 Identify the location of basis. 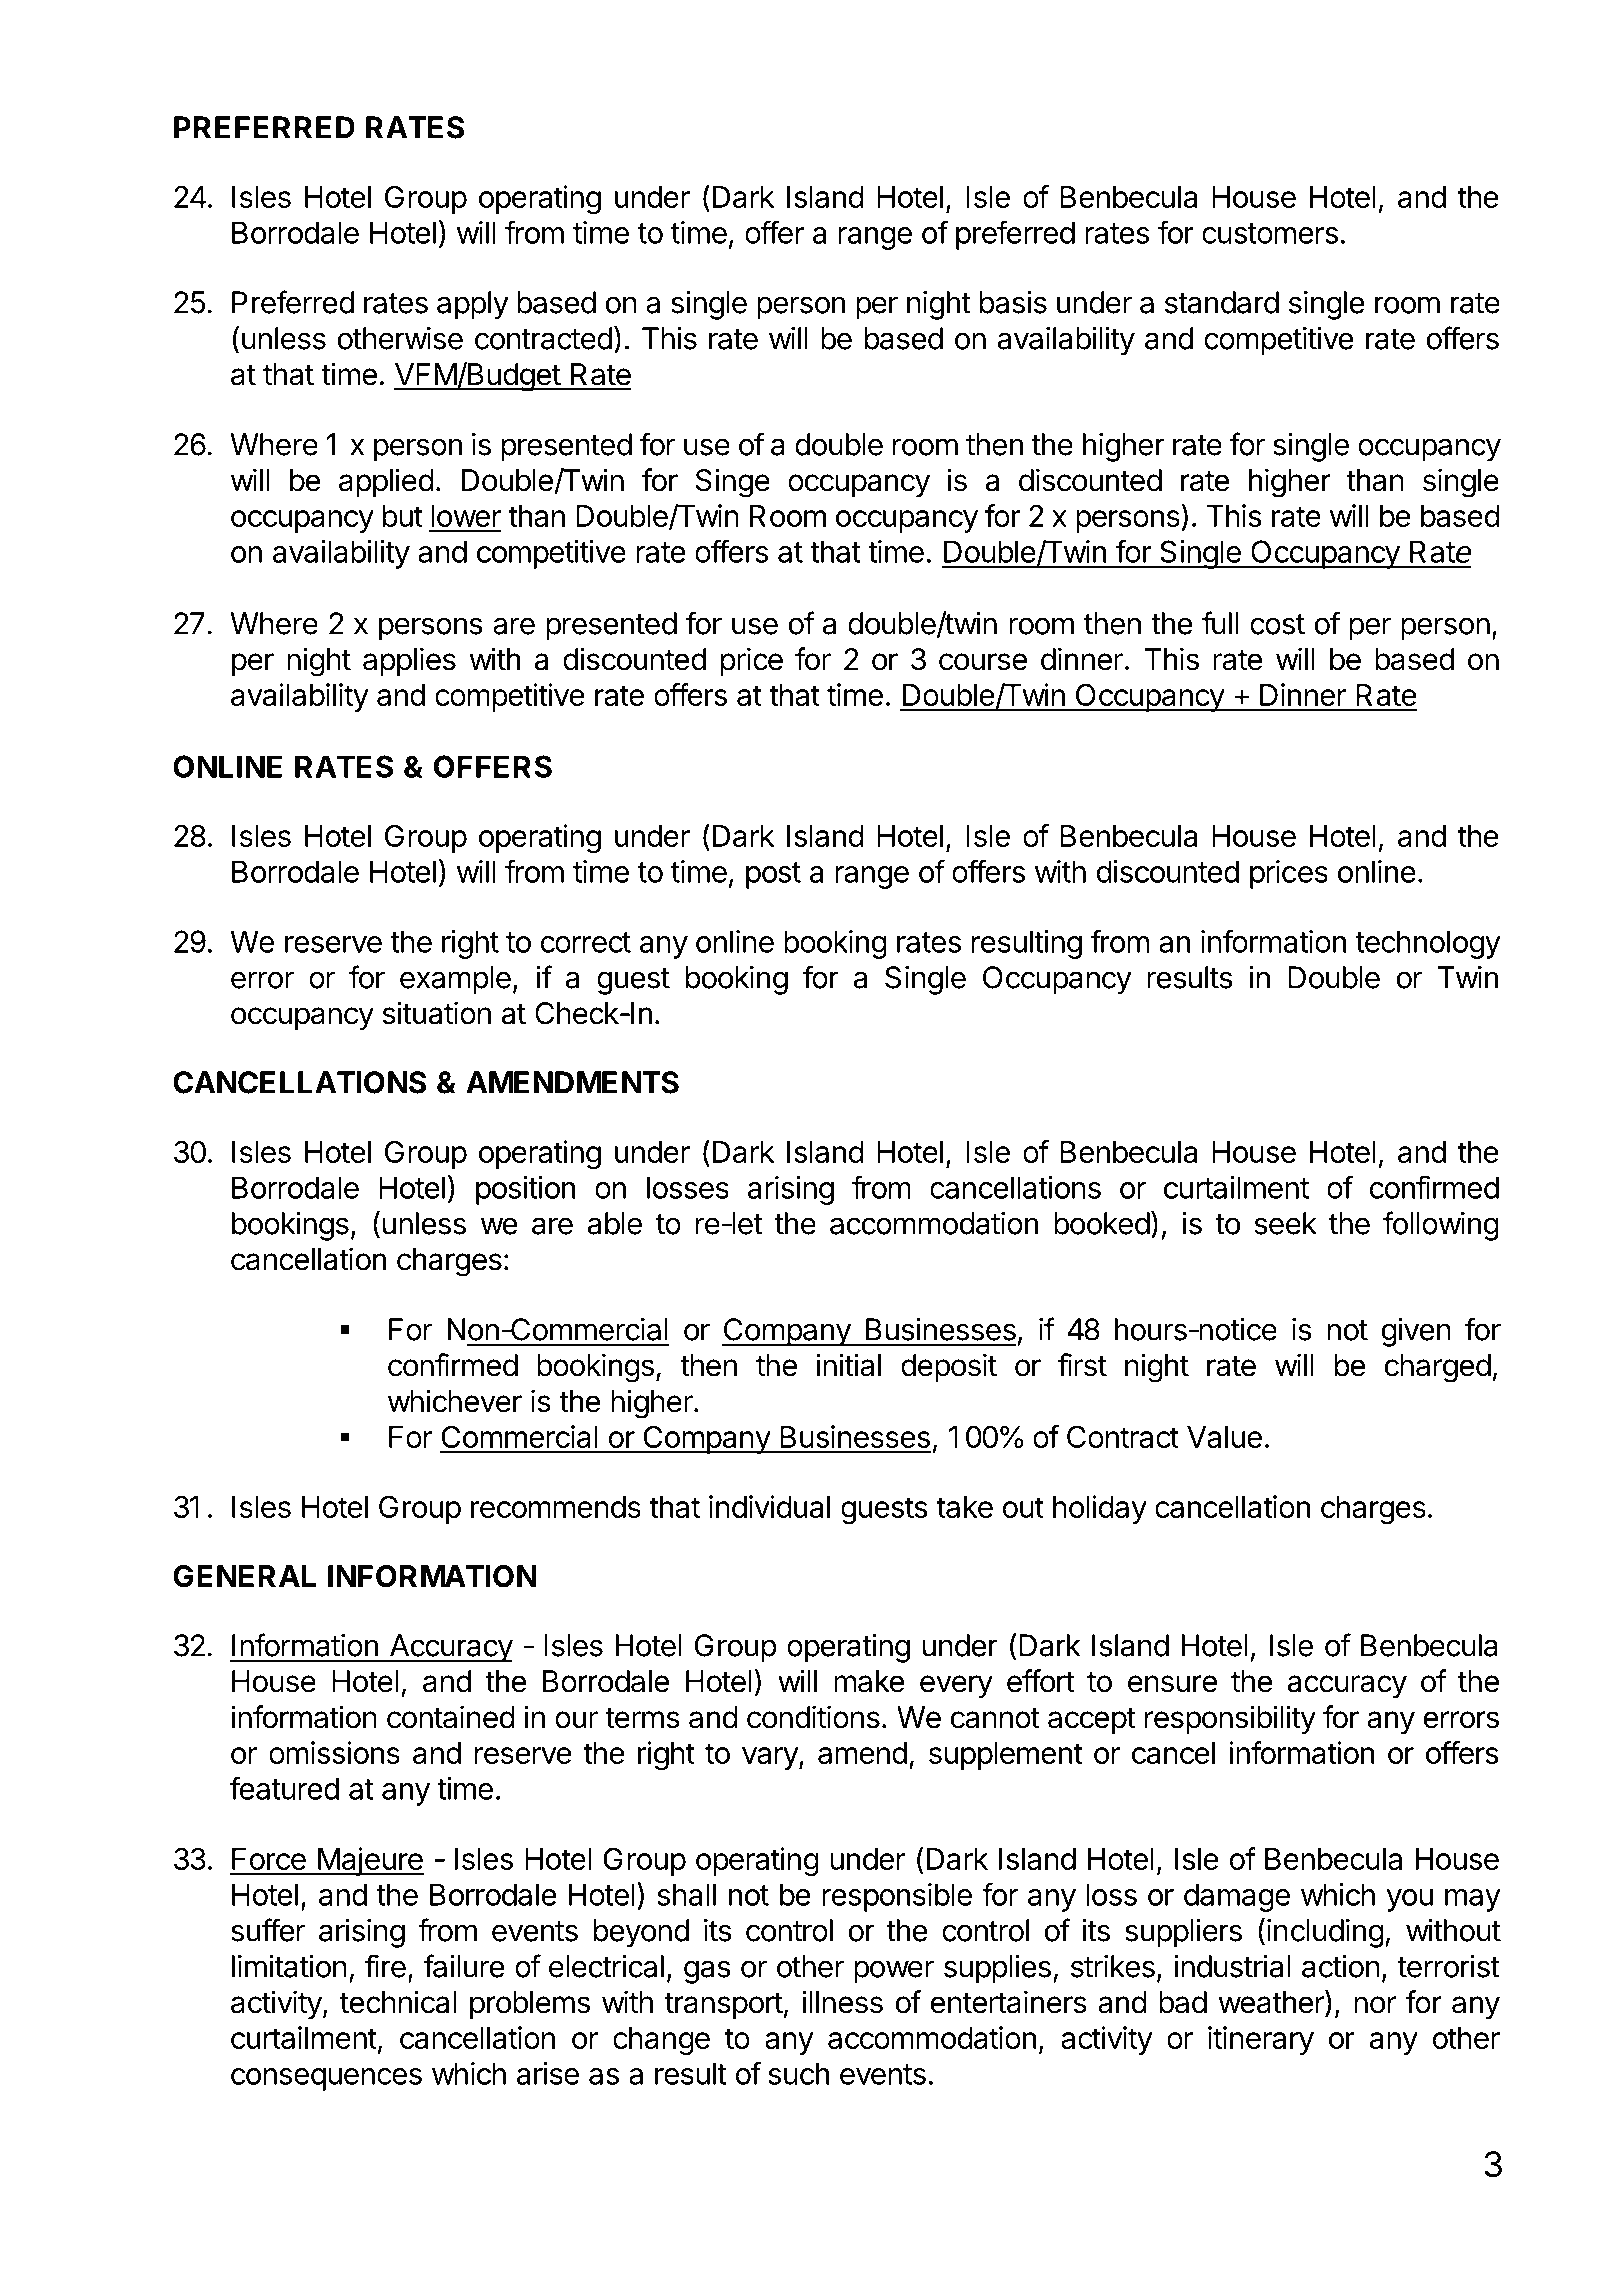
(1013, 302).
